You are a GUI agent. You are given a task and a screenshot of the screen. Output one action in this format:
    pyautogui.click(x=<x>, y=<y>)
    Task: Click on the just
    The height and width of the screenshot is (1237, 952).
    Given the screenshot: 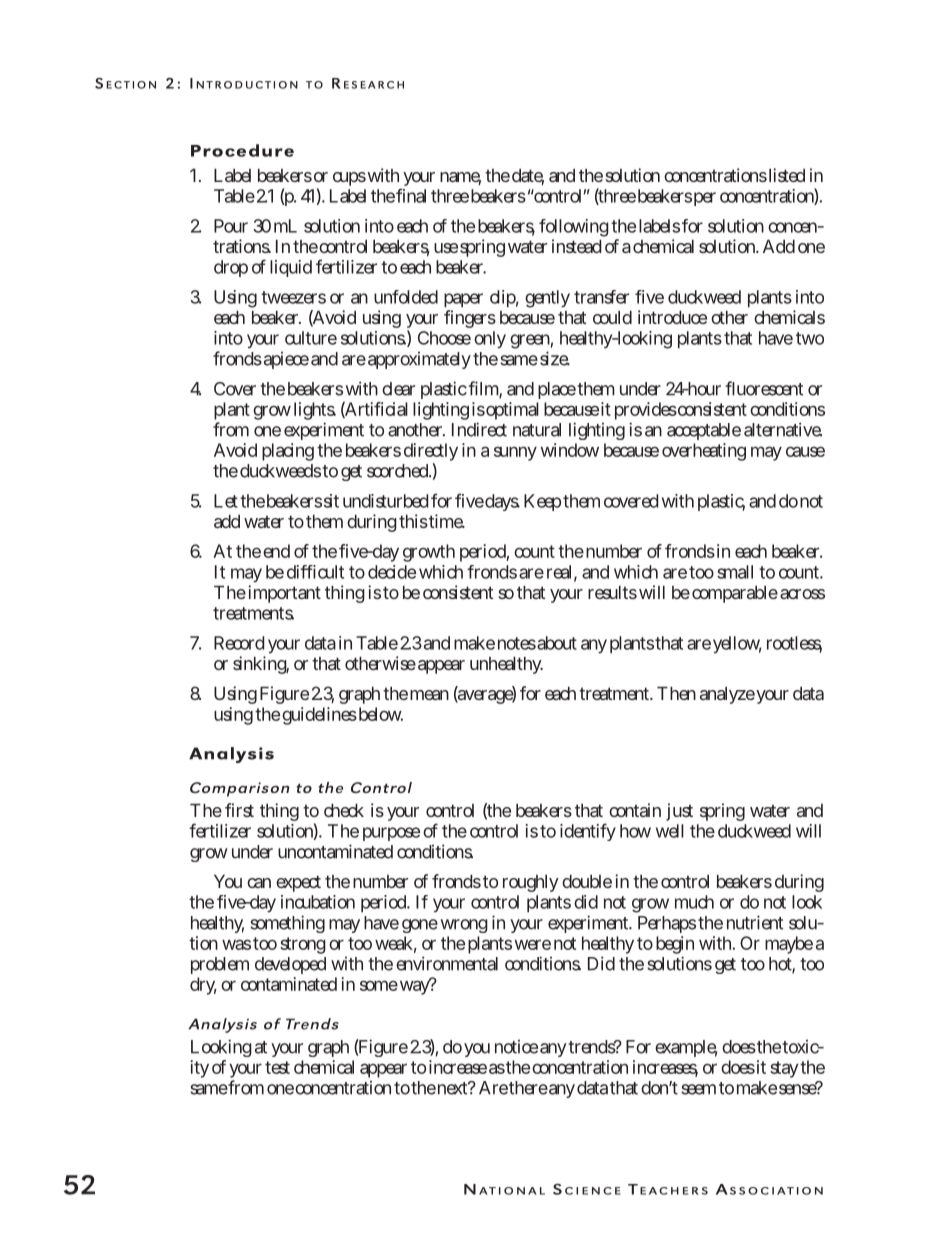 What is the action you would take?
    pyautogui.click(x=679, y=812)
